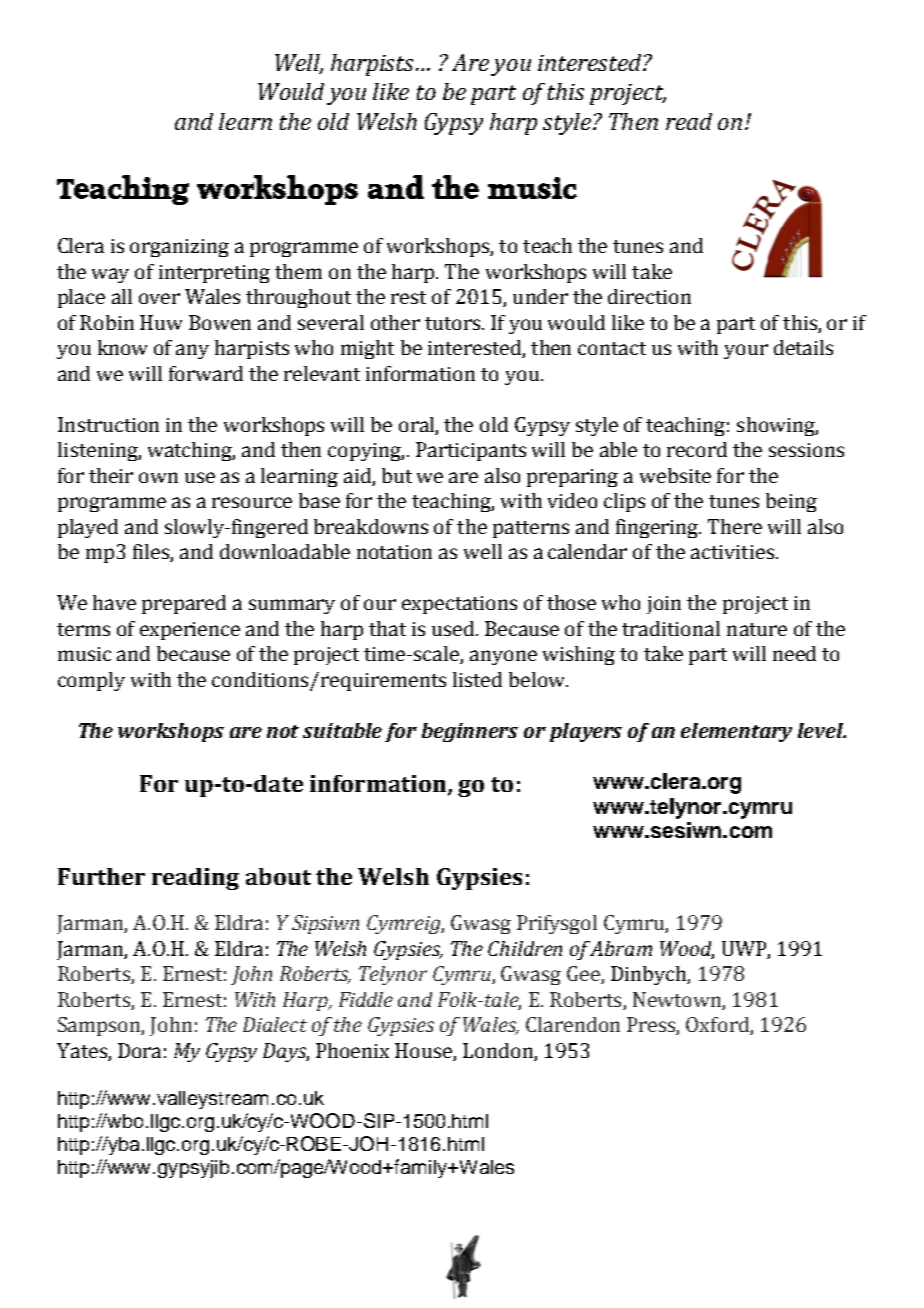  I want to click on interpreting, so click(214, 274).
